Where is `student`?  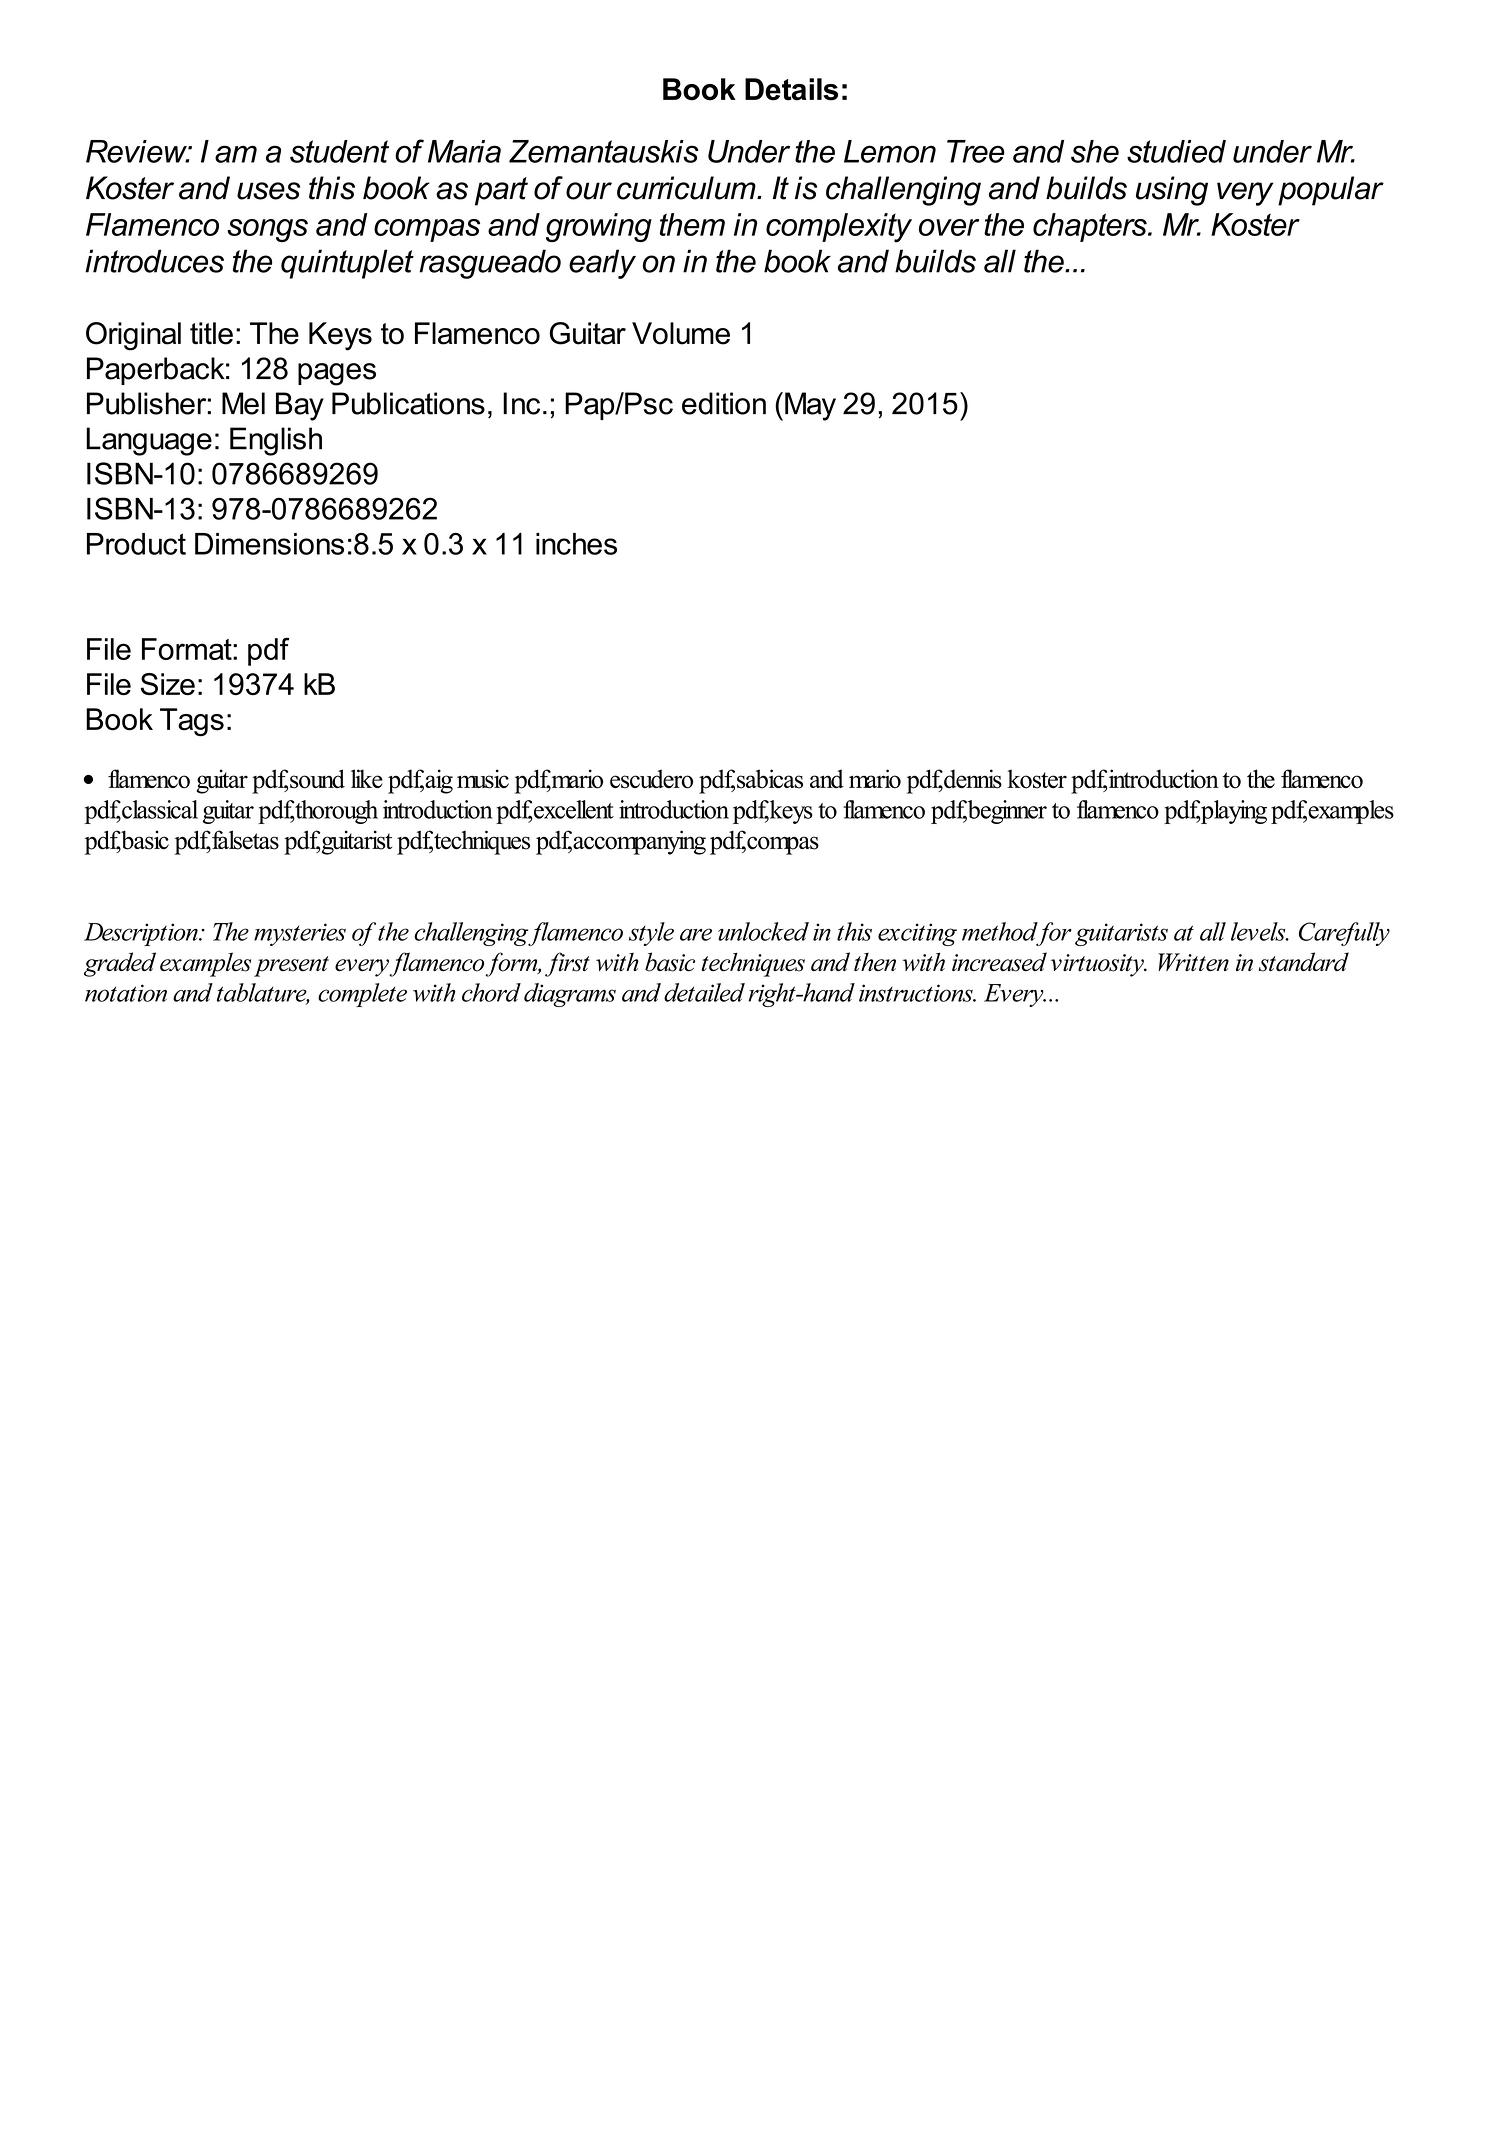 student is located at coordinates (339, 151).
